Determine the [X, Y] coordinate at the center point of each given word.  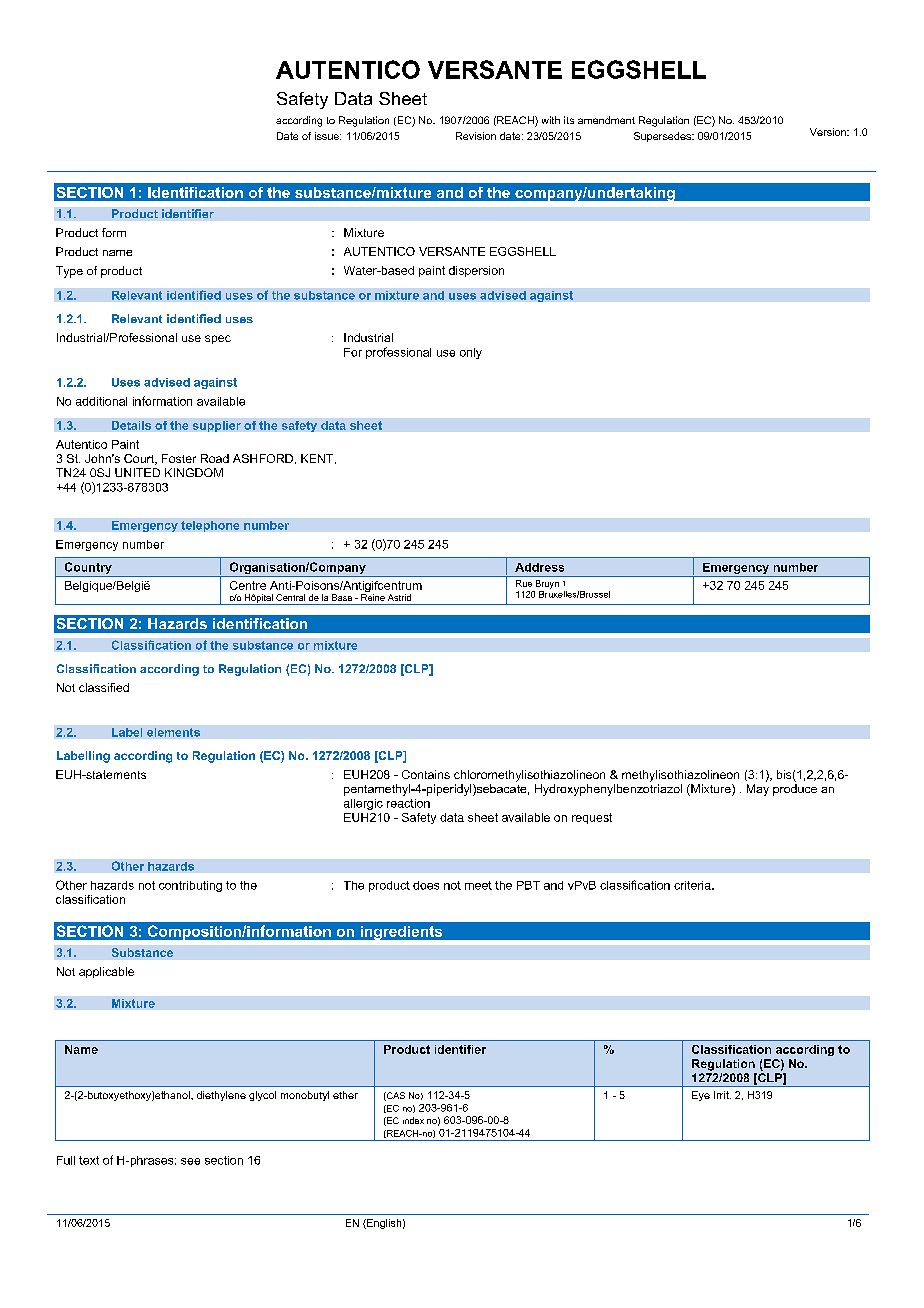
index [413, 1120]
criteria [693, 885]
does [426, 885]
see [190, 1161]
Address [539, 567]
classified [104, 687]
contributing [190, 886]
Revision [476, 136]
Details [131, 425]
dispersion [476, 271]
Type [69, 272]
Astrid [399, 597]
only [471, 353]
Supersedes [663, 137]
